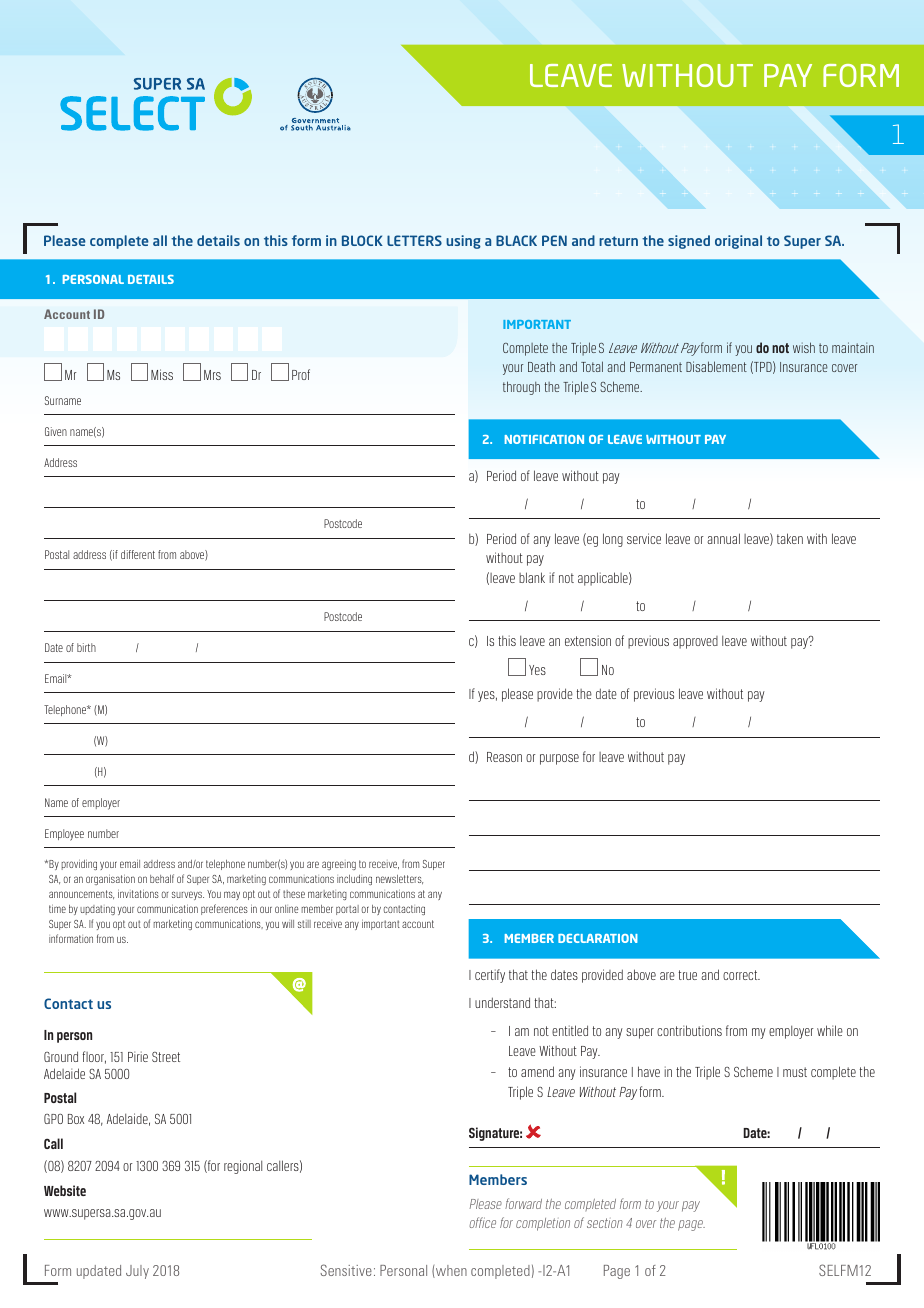  I want to click on correct, so click(741, 975).
